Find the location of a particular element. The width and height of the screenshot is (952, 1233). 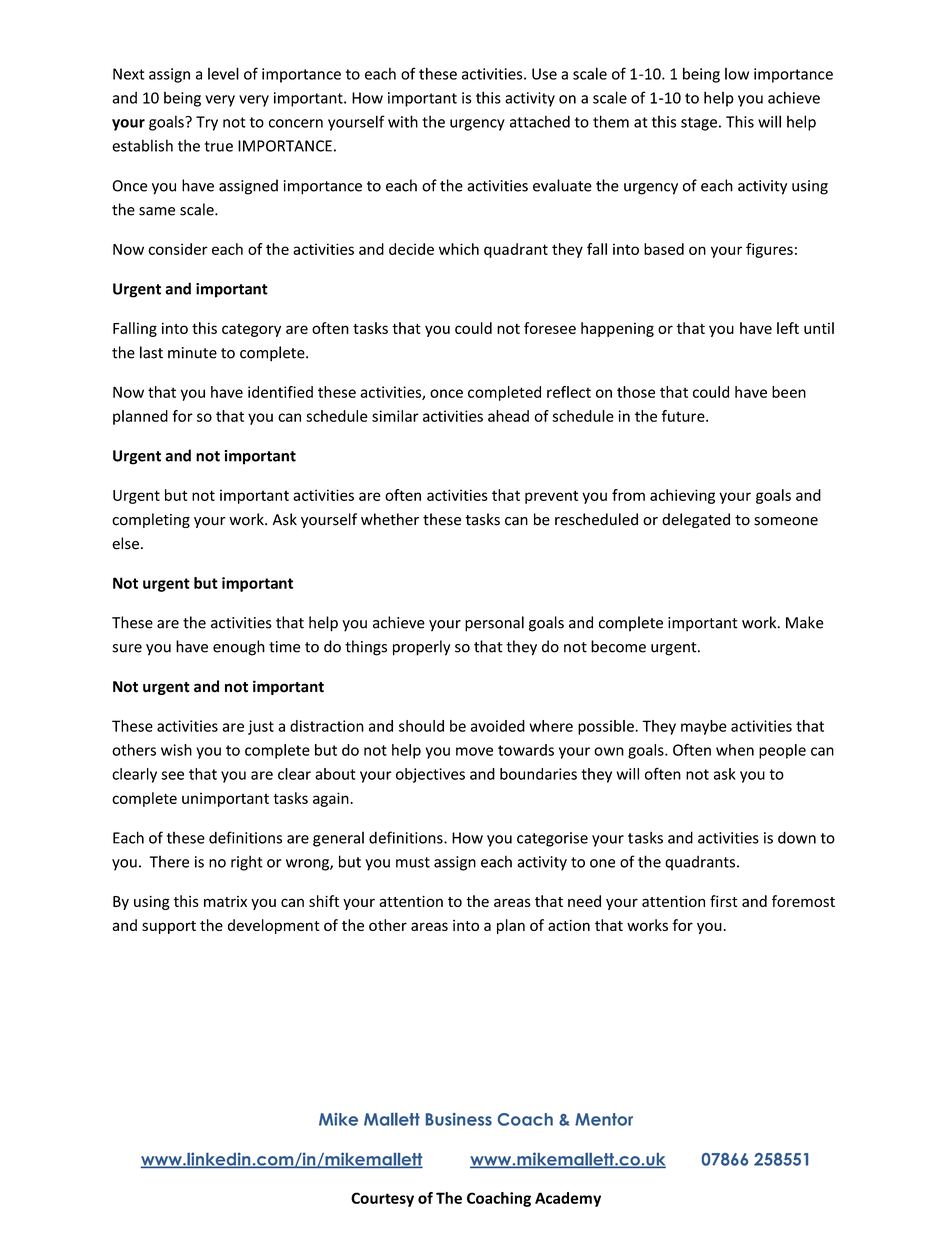

Business is located at coordinates (459, 1119).
